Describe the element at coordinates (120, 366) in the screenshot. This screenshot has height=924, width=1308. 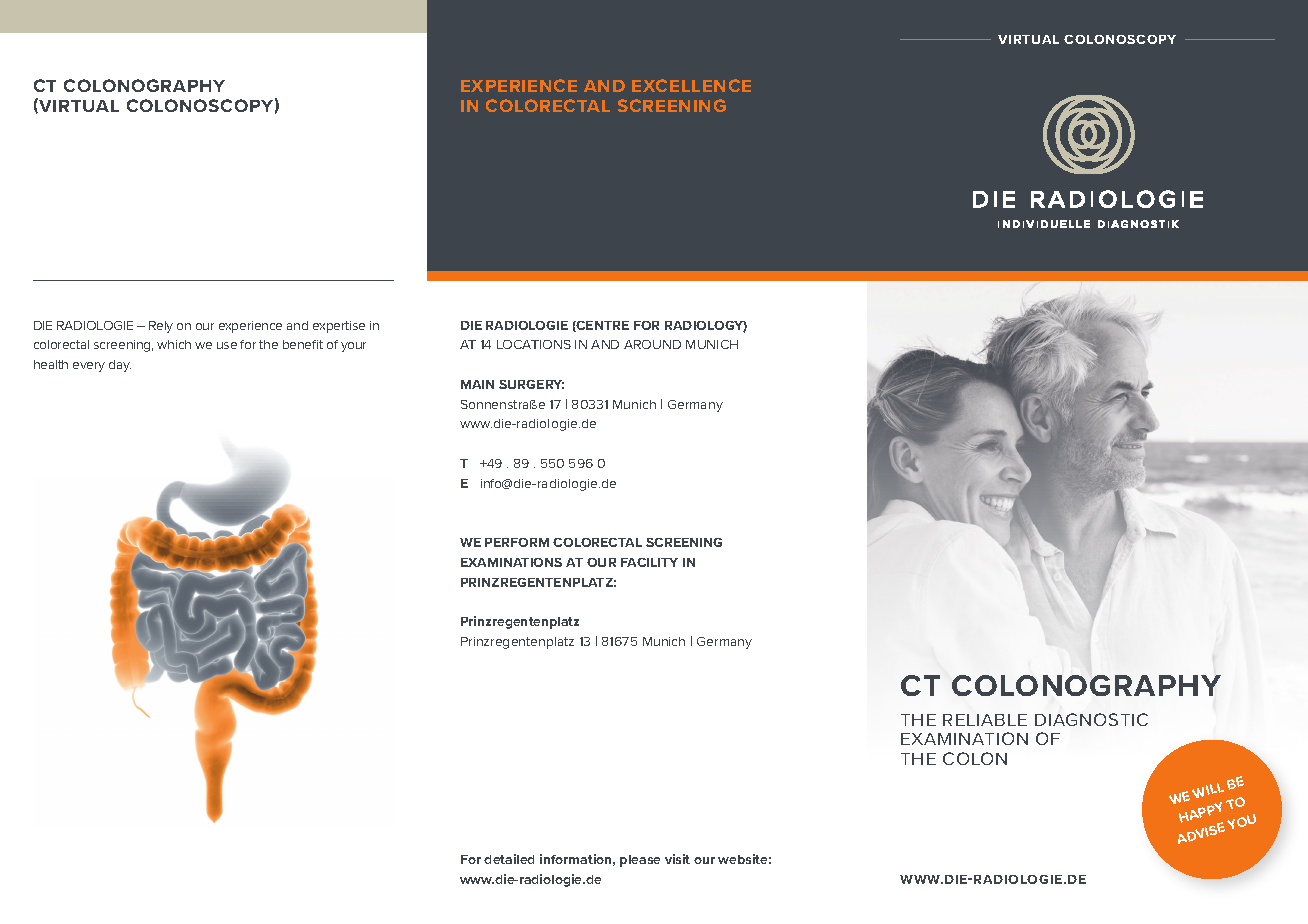
I see `day` at that location.
